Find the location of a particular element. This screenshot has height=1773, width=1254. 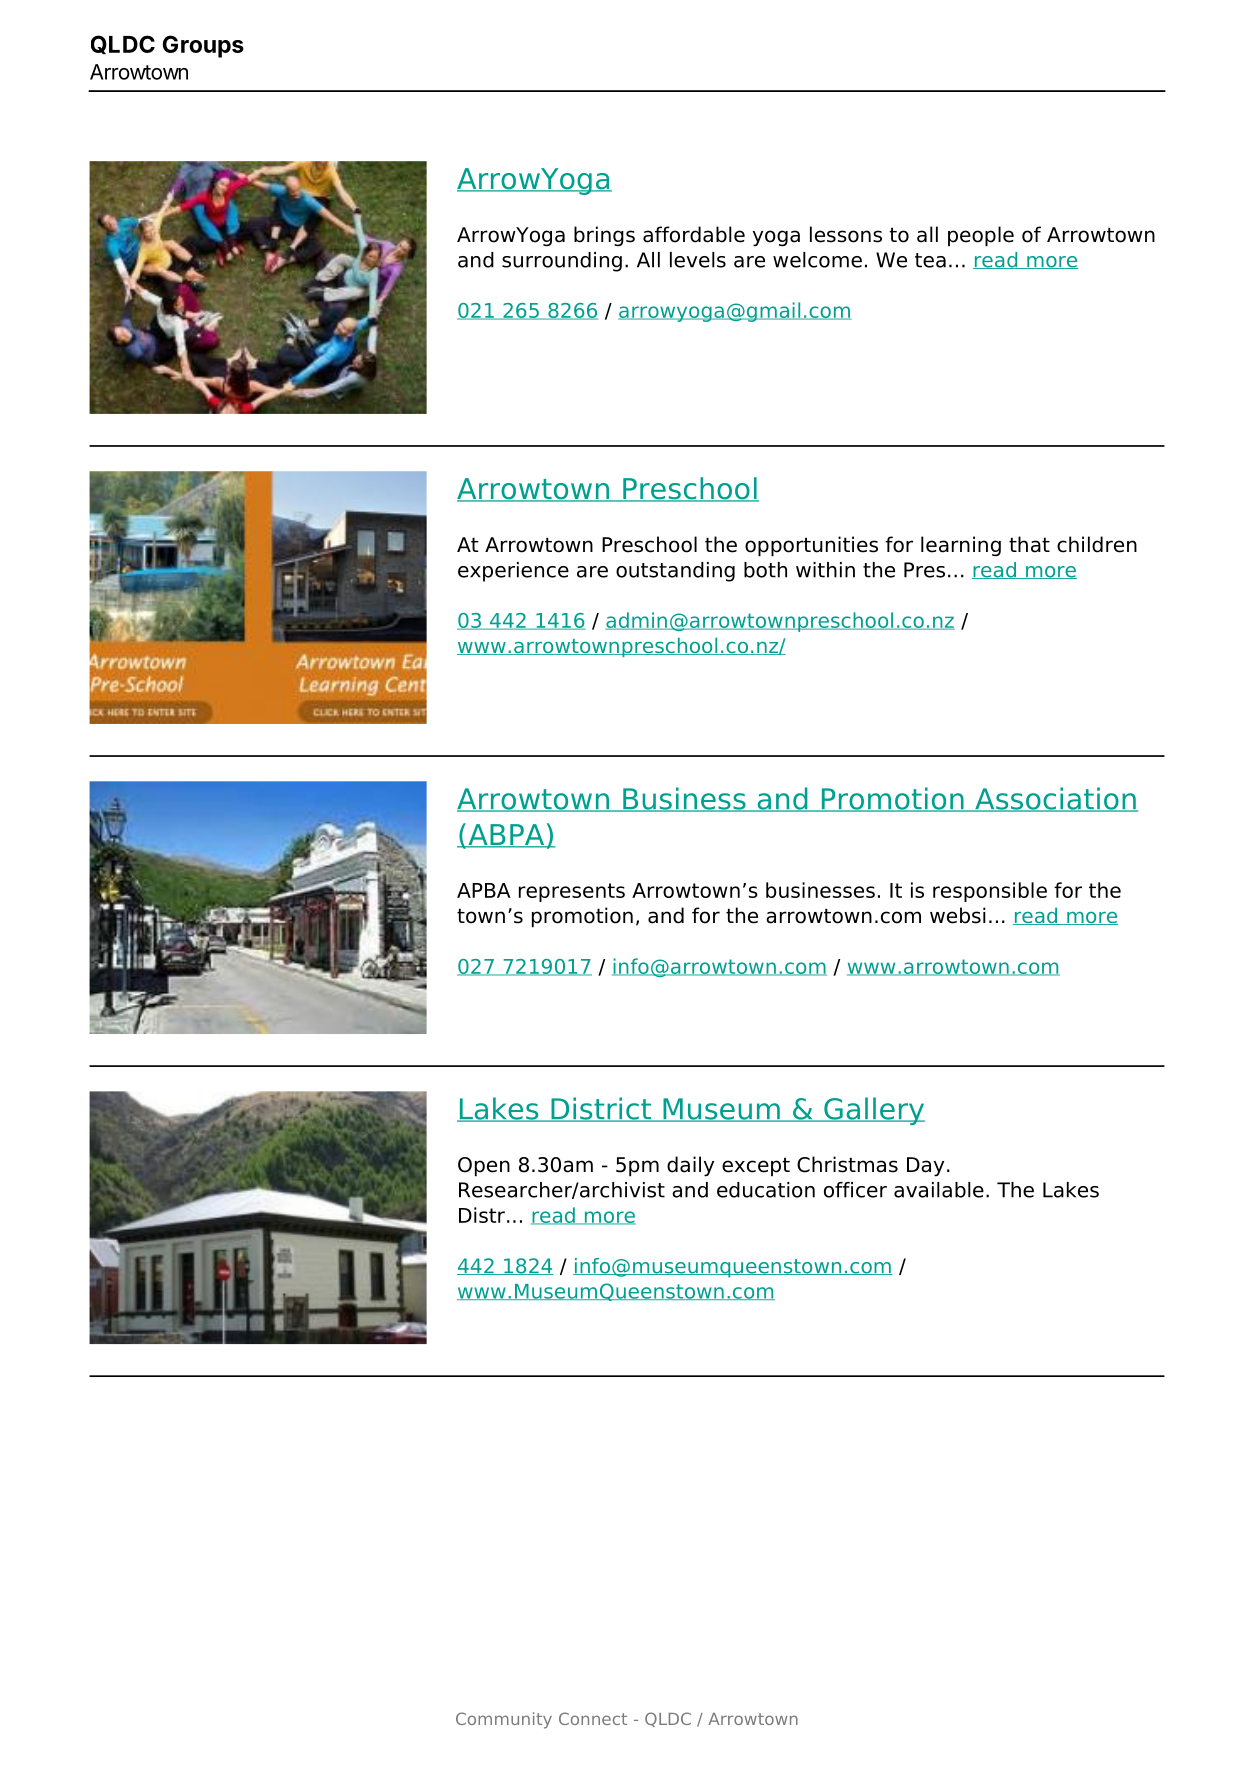

daily is located at coordinates (690, 1166).
